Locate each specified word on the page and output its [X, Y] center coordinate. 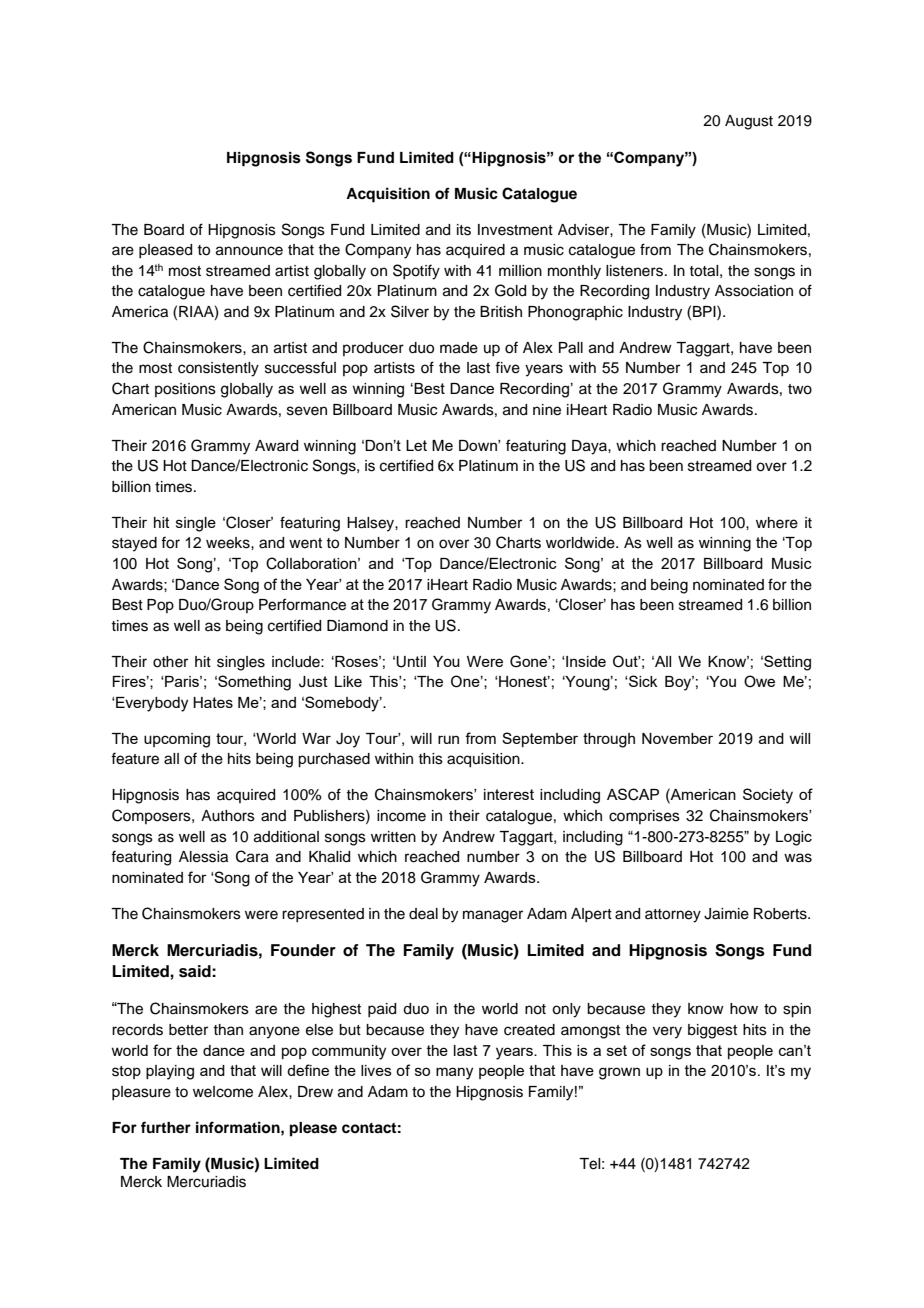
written [393, 837]
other [170, 662]
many [454, 1073]
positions [185, 390]
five [507, 367]
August [749, 122]
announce [249, 251]
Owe [759, 681]
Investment [515, 230]
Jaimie [726, 914]
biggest [712, 1031]
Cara [252, 856]
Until [411, 662]
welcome [223, 1092]
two [800, 389]
